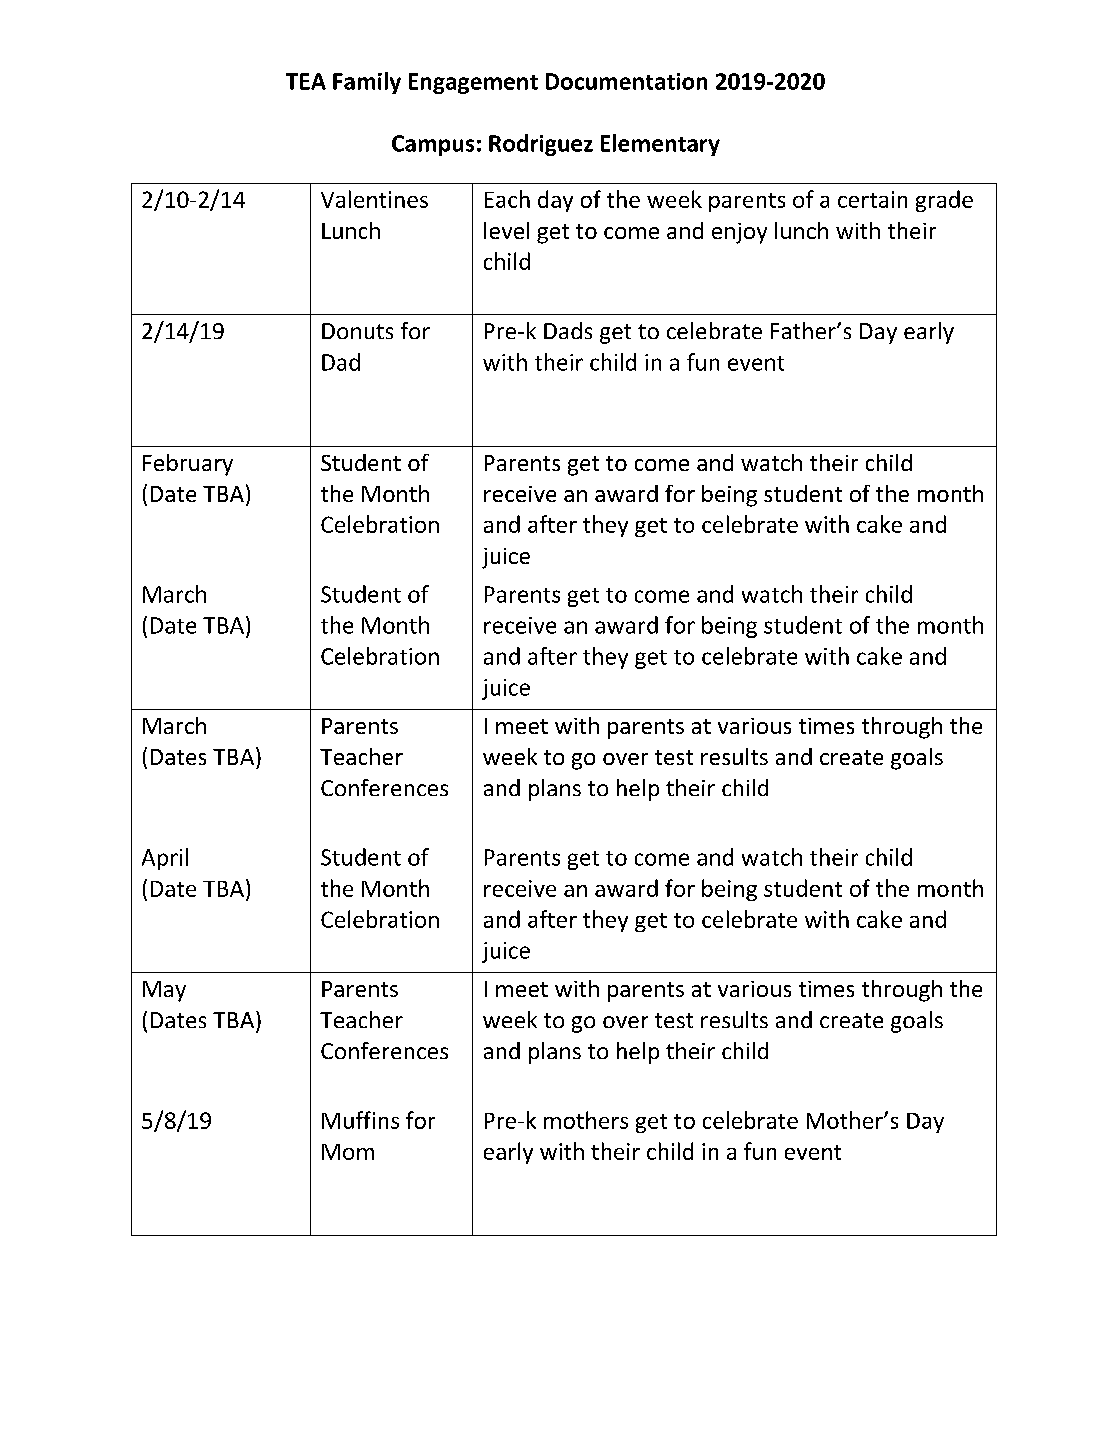 This page has width=1111, height=1437. What do you see at coordinates (944, 201) in the page?
I see `grade` at bounding box center [944, 201].
